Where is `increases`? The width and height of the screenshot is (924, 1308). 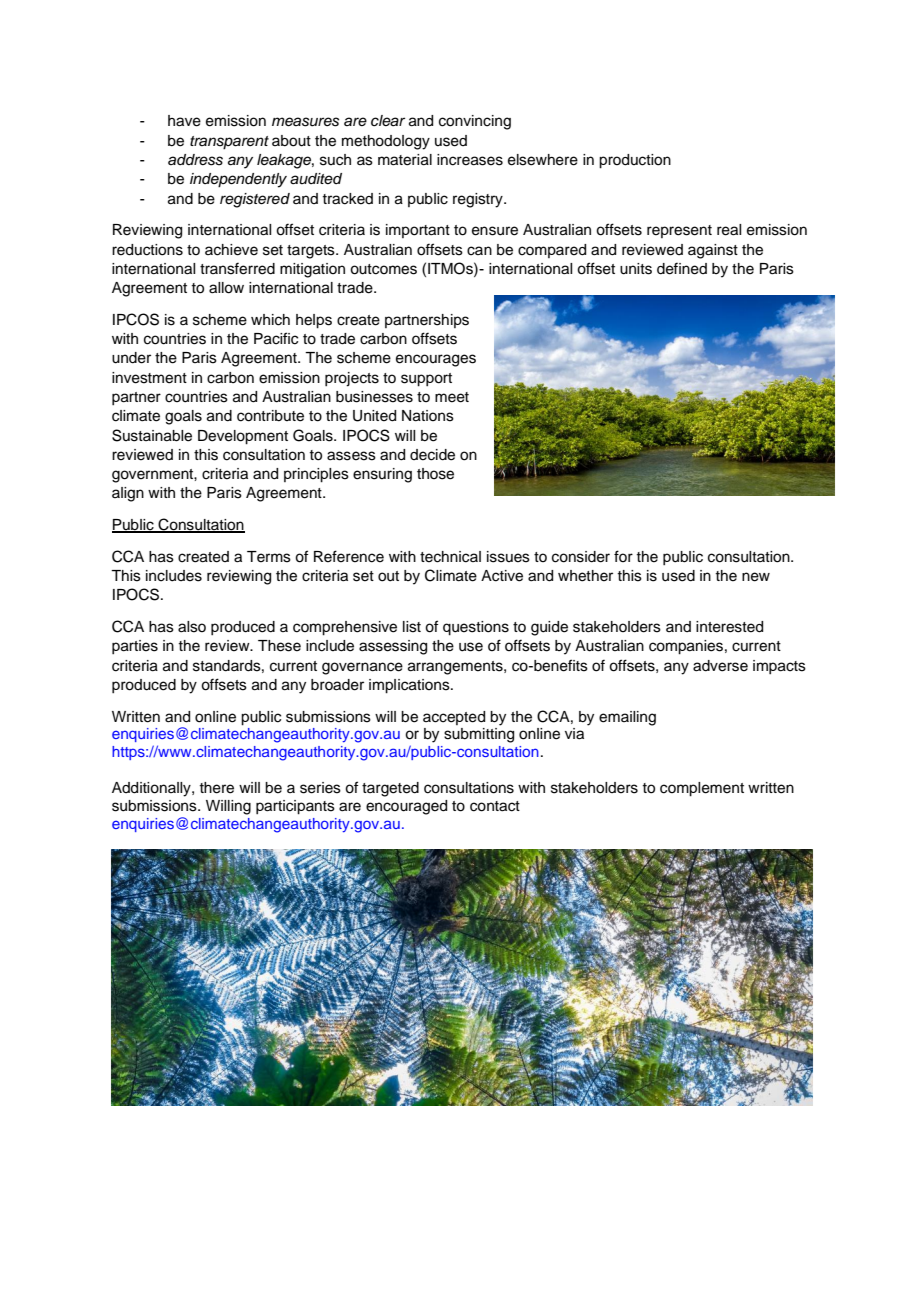
increases is located at coordinates (470, 160).
